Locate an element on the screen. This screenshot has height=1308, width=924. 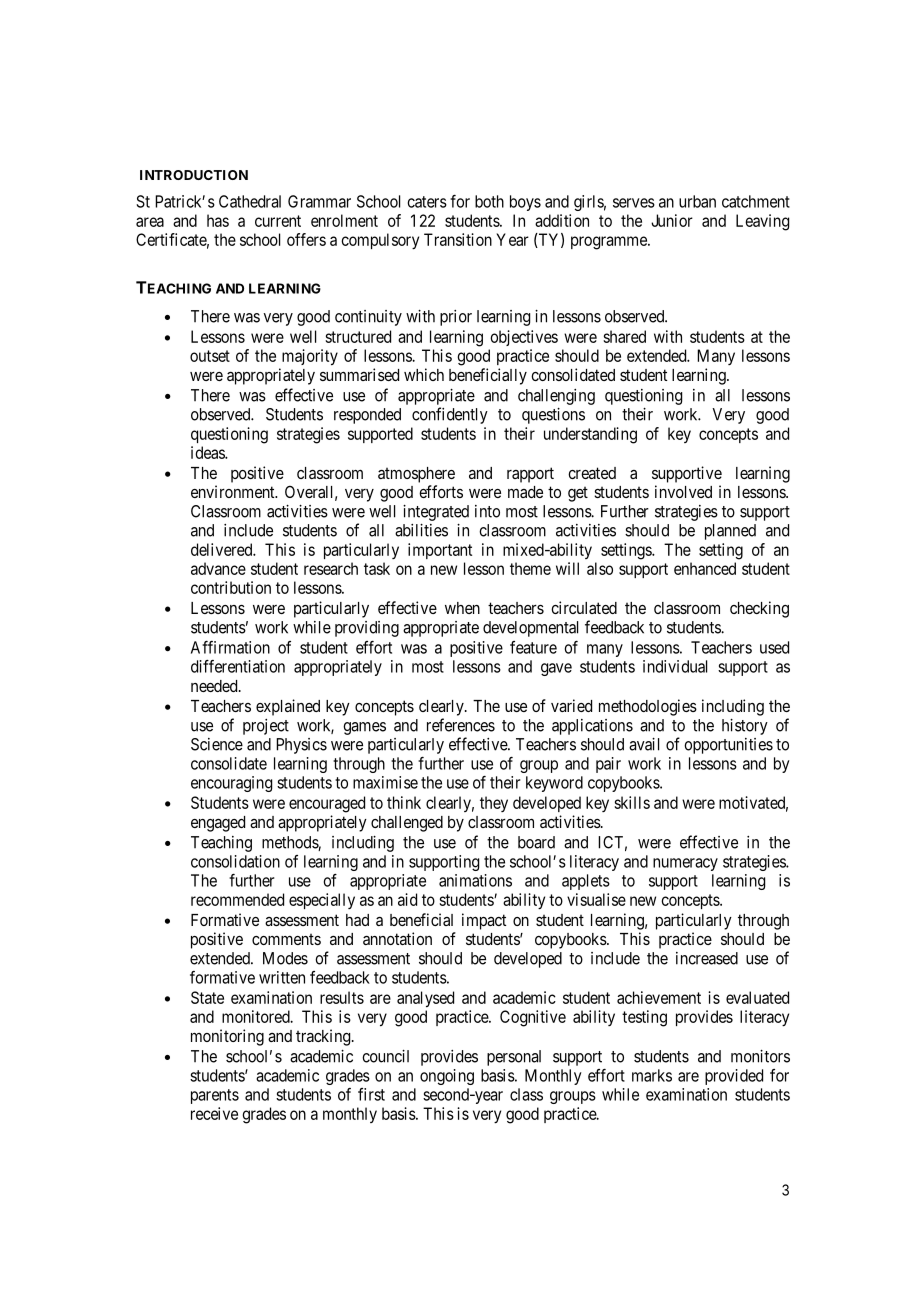
urban is located at coordinates (697, 201).
